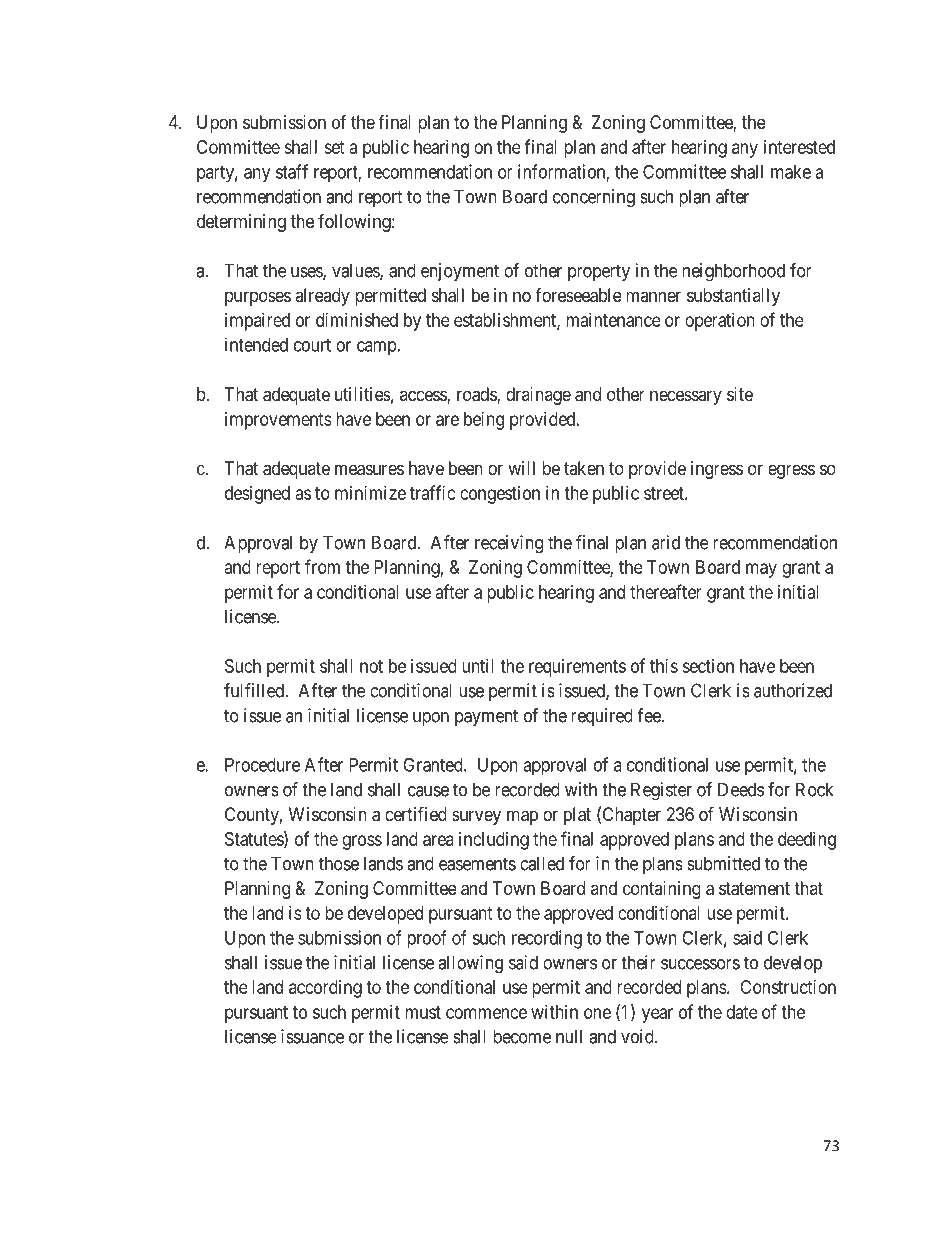 This image has width=952, height=1233. Describe the element at coordinates (486, 717) in the image. I see `payment` at that location.
